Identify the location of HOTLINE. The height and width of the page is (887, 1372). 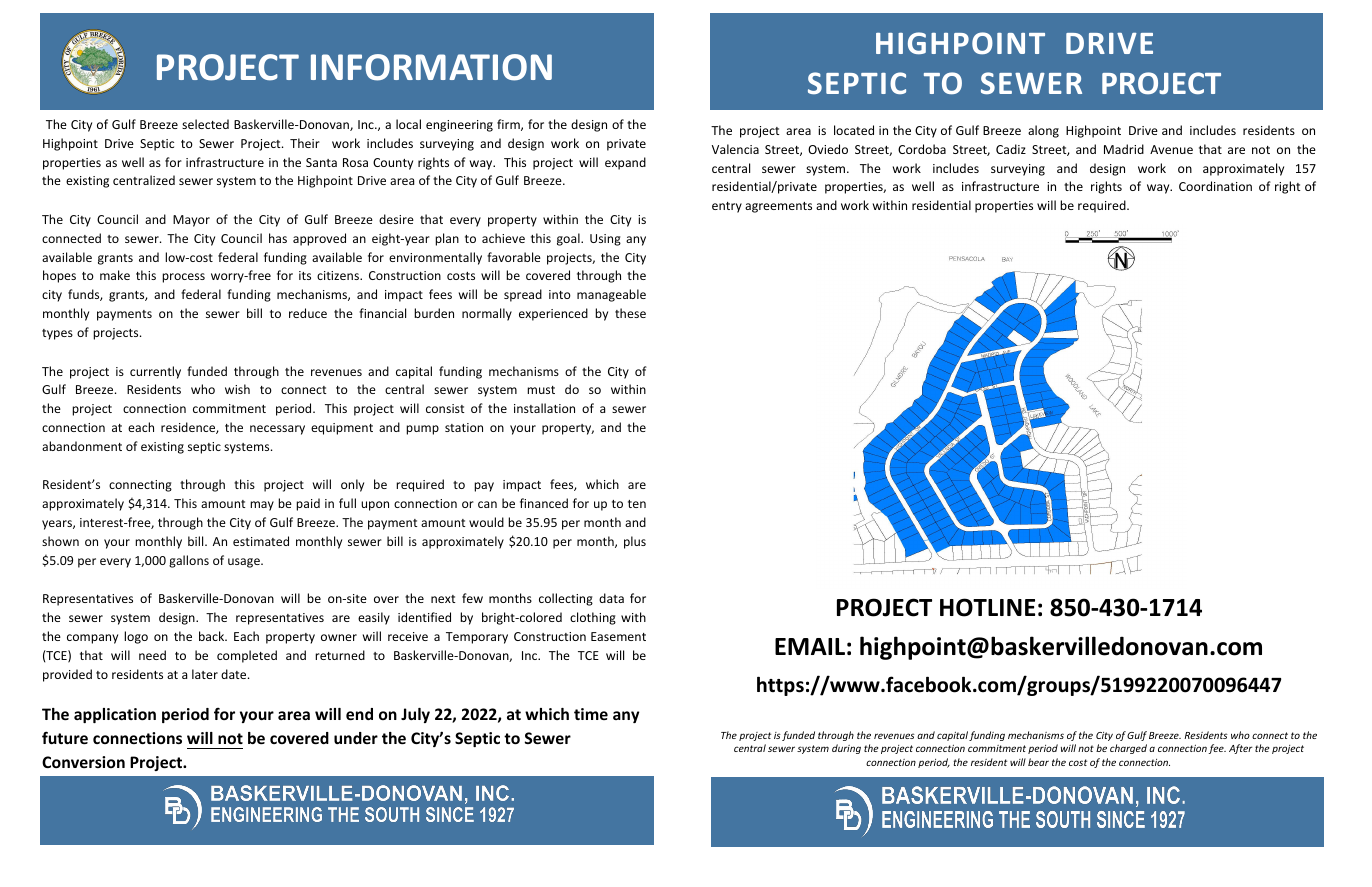
(987, 607).
